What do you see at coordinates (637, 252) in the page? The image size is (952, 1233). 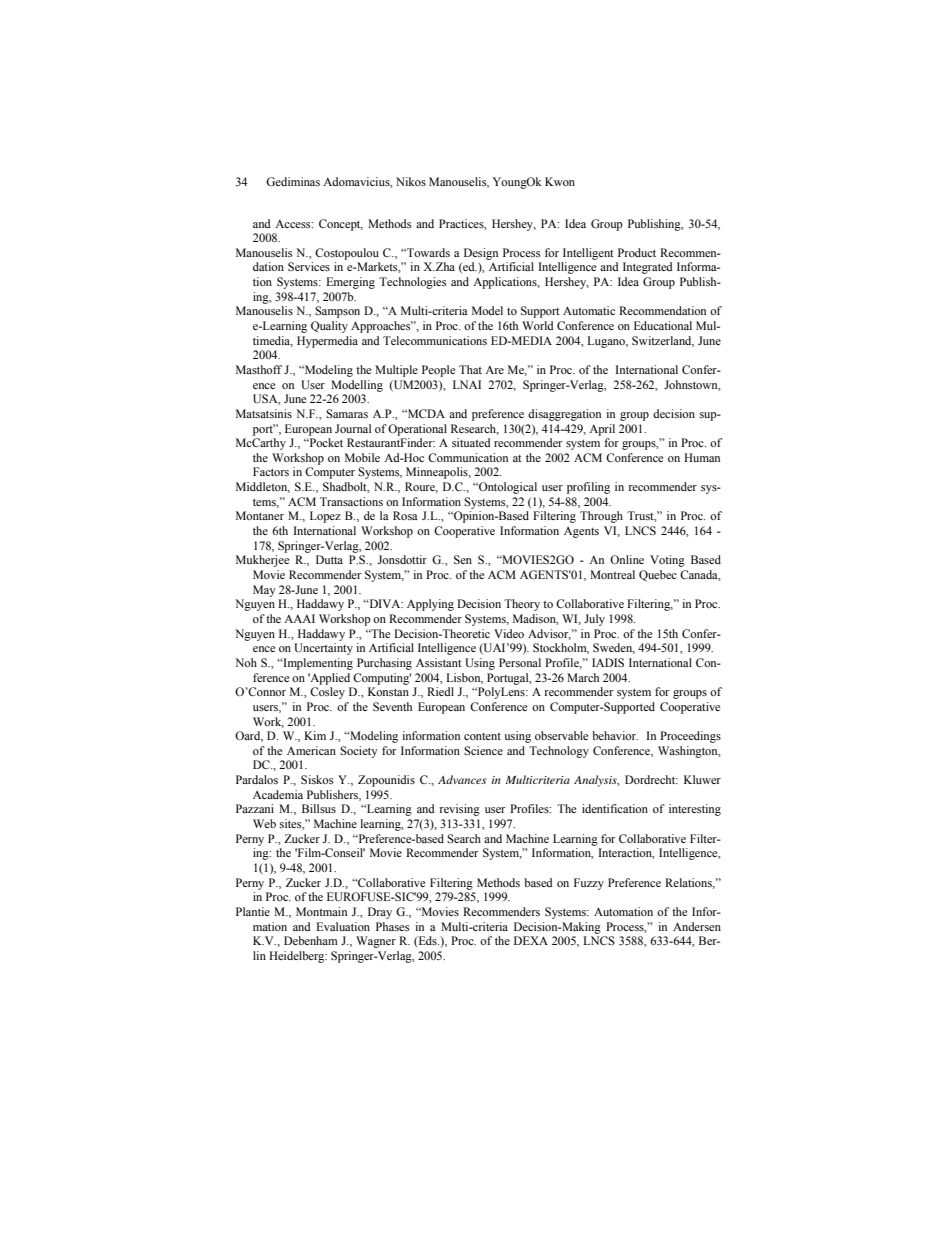 I see `Product` at bounding box center [637, 252].
